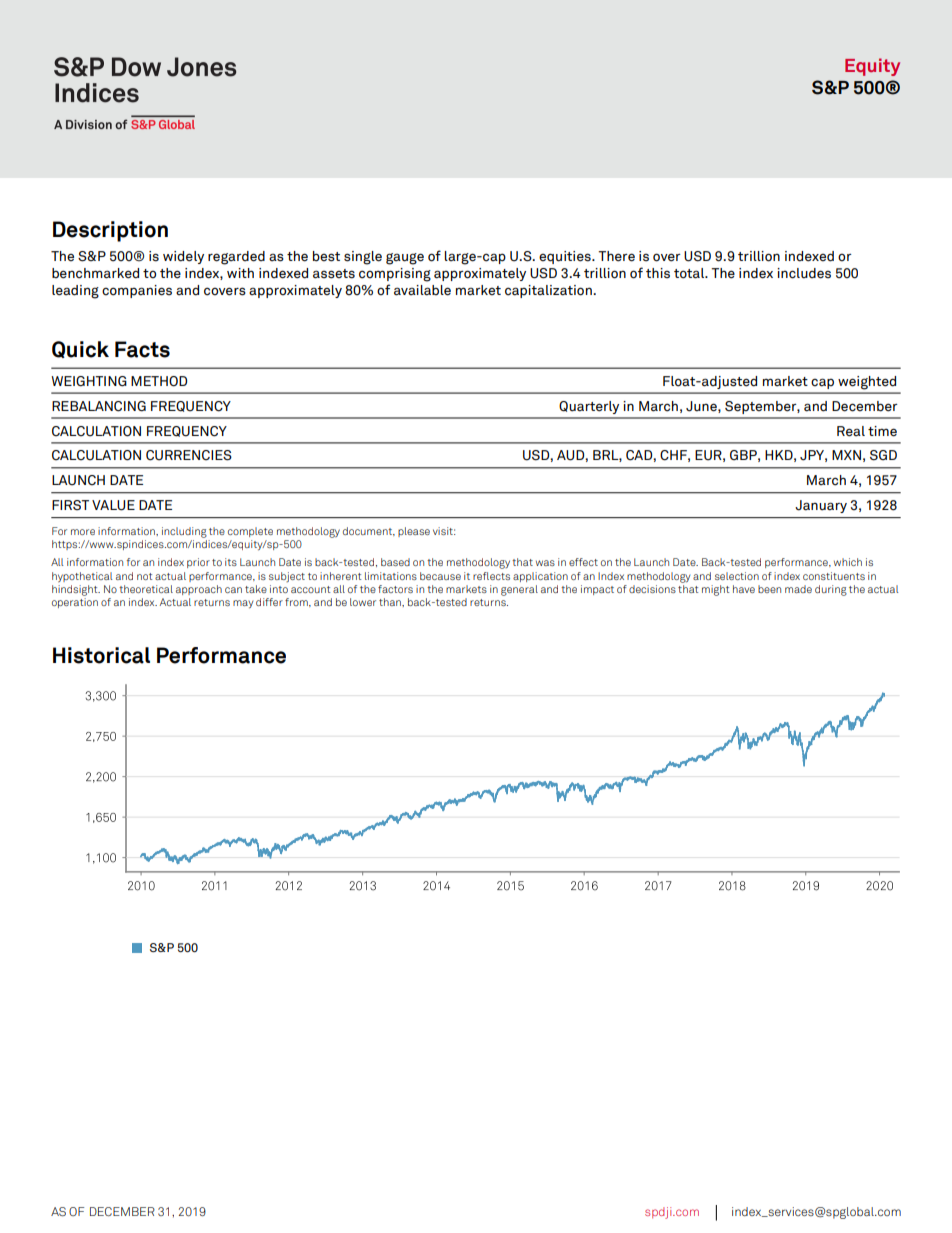 The width and height of the screenshot is (952, 1233). What do you see at coordinates (405, 259) in the screenshot?
I see `gauge` at bounding box center [405, 259].
